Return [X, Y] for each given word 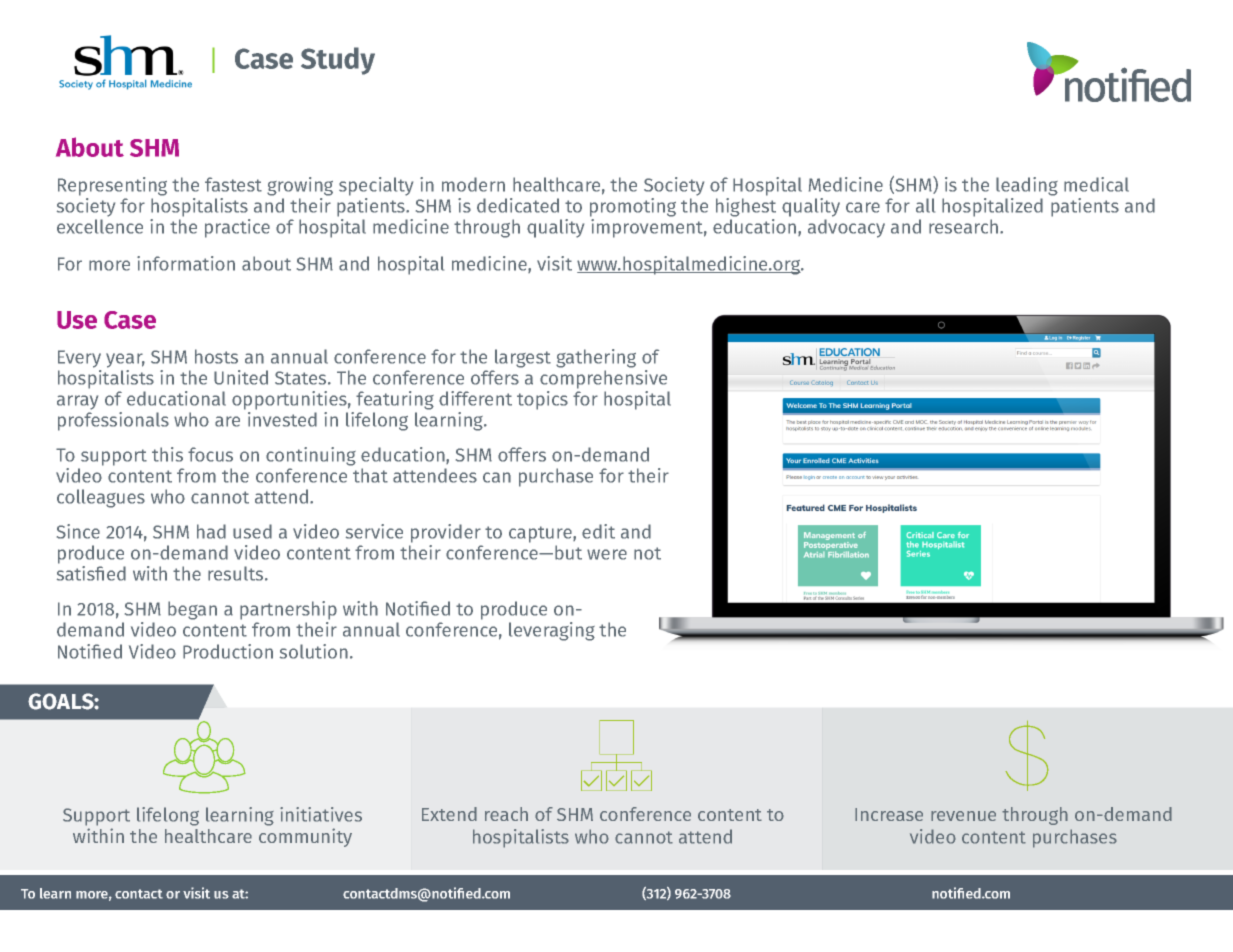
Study [338, 61]
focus [210, 454]
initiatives [321, 814]
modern [473, 184]
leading [1027, 186]
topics [542, 400]
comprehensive [603, 379]
